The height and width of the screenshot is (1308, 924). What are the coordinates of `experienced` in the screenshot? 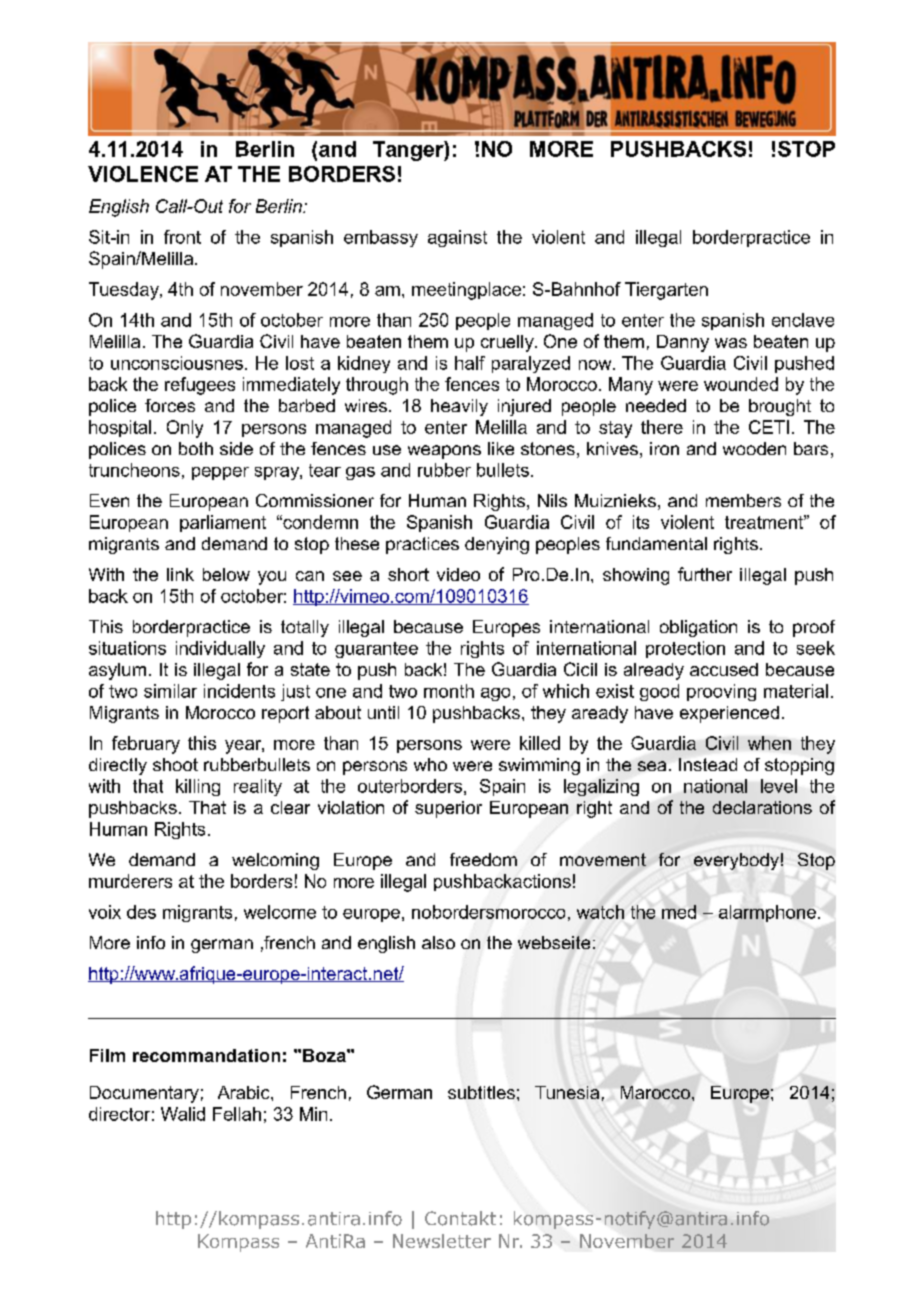 It's located at (729, 714).
